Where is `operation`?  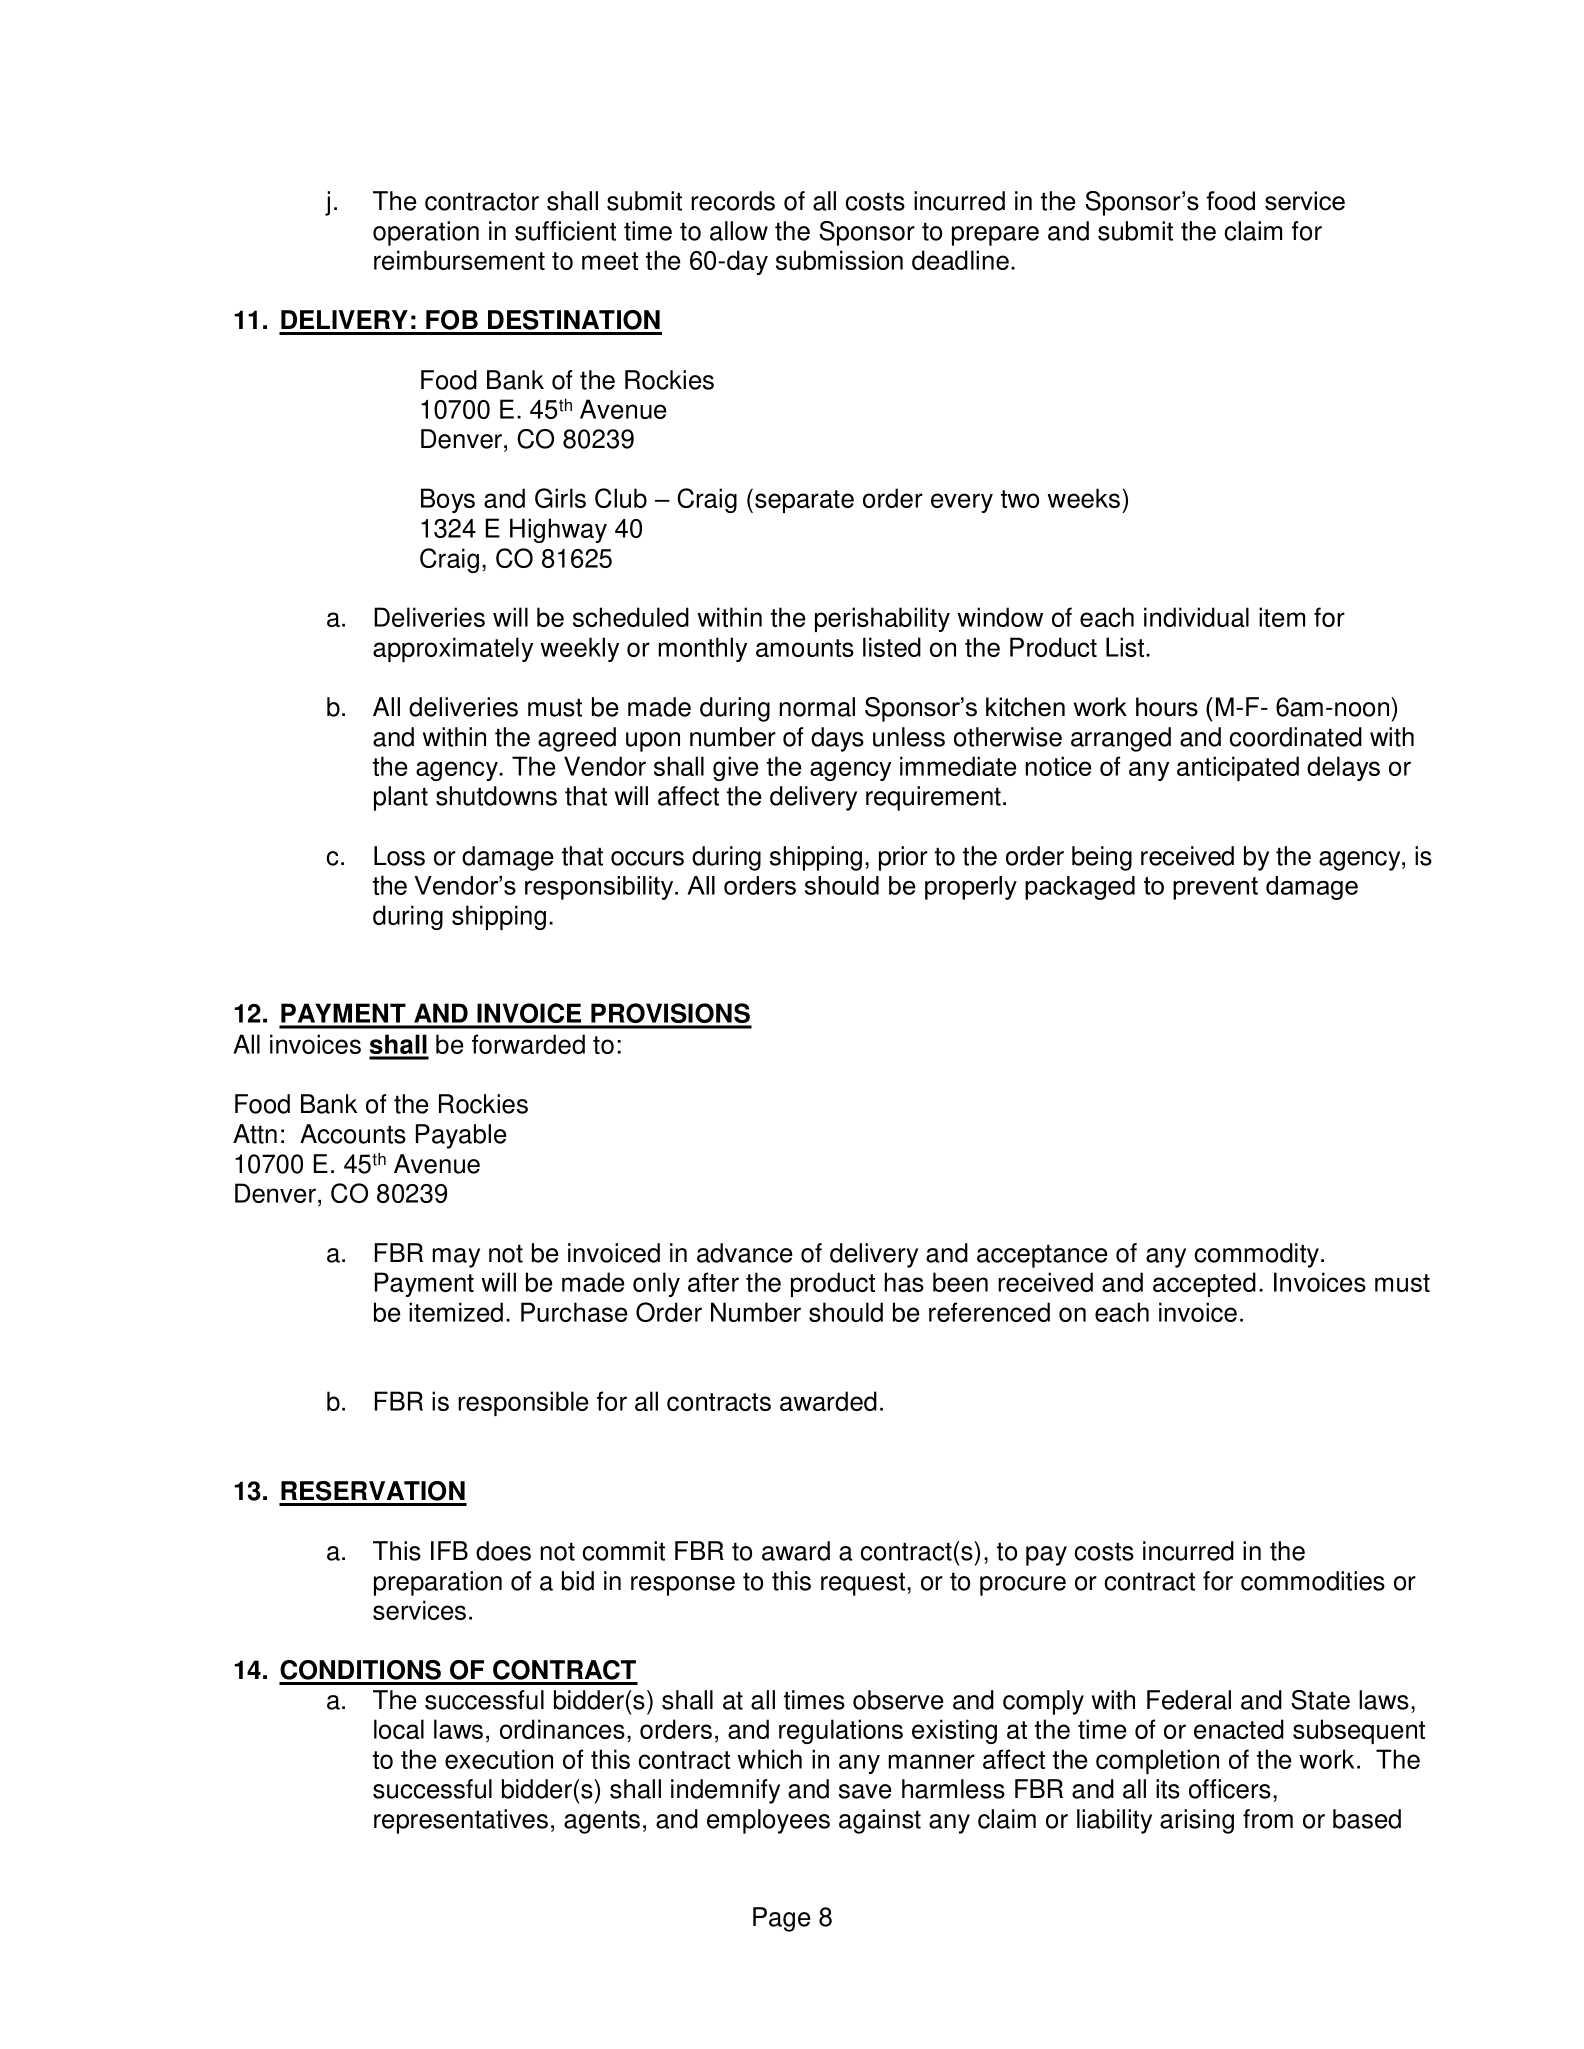
operation is located at coordinates (426, 233).
